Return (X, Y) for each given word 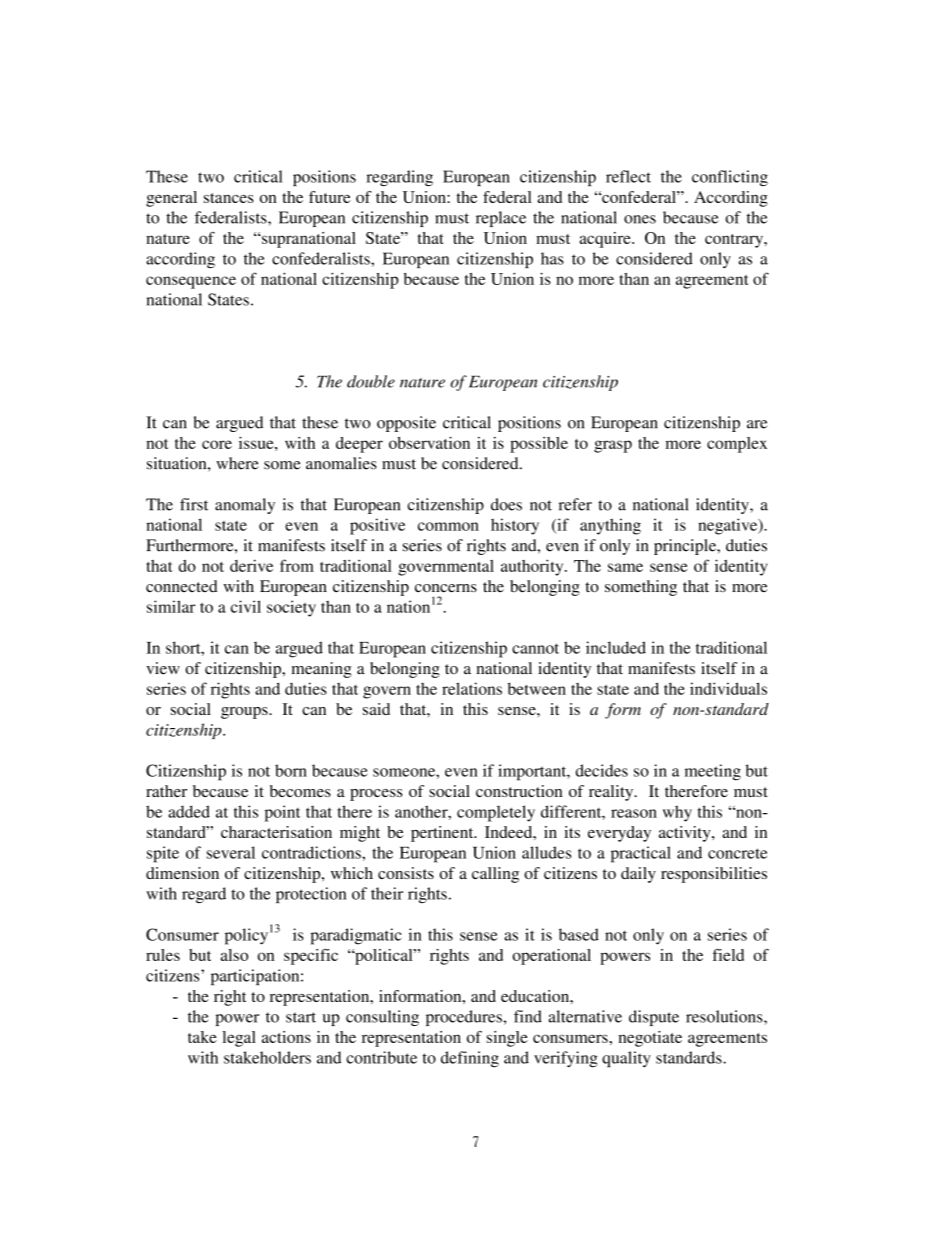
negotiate (650, 1039)
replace (501, 219)
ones (640, 219)
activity (686, 834)
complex (737, 445)
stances (229, 198)
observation (429, 442)
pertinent (443, 834)
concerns (446, 588)
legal (239, 1039)
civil (246, 606)
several (231, 852)
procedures (465, 1018)
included (616, 647)
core (217, 444)
